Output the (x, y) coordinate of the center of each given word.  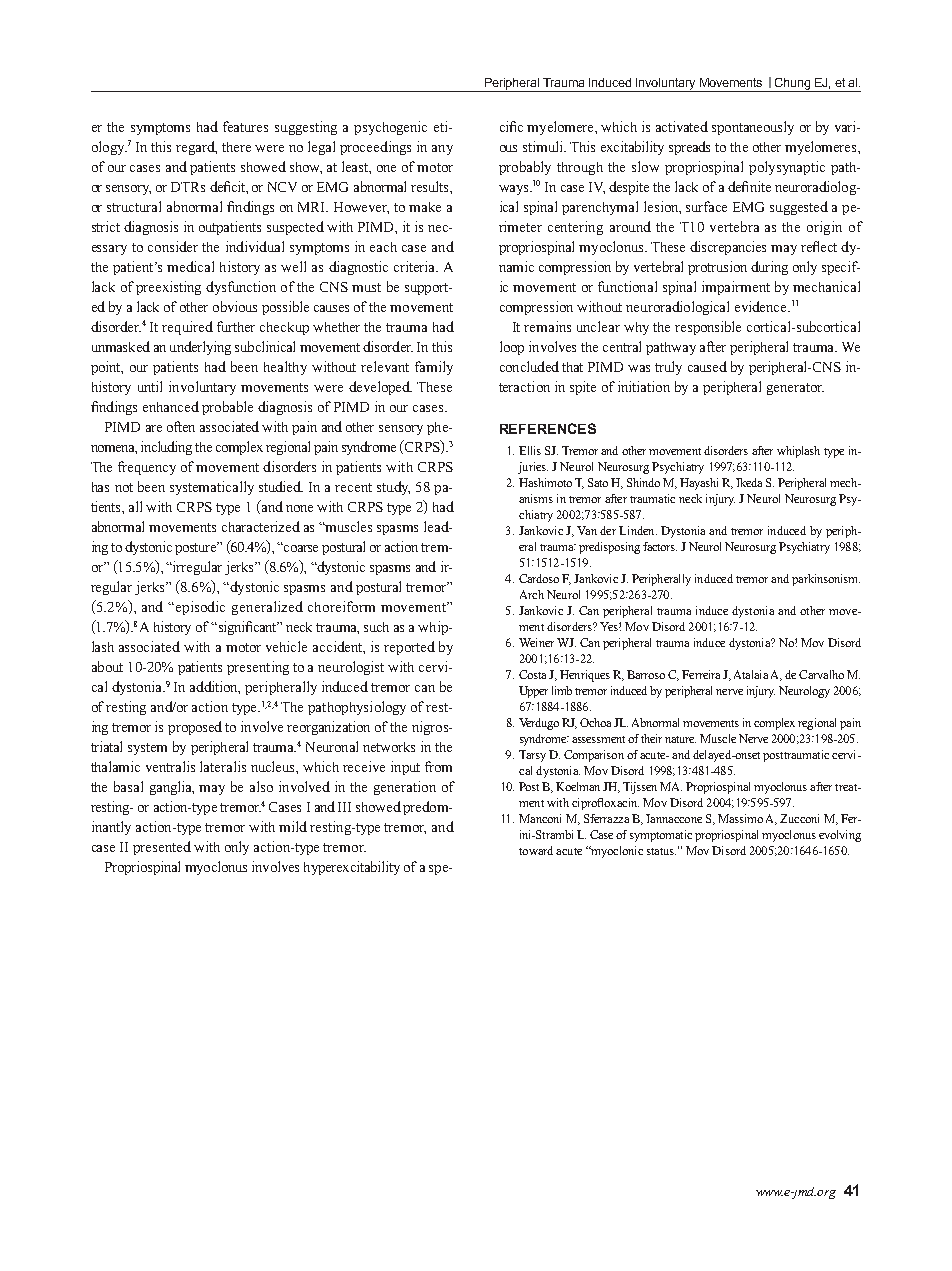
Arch (532, 594)
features (245, 126)
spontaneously (753, 128)
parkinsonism (826, 580)
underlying (200, 348)
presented (162, 848)
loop (512, 348)
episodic (200, 608)
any (442, 150)
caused (707, 366)
